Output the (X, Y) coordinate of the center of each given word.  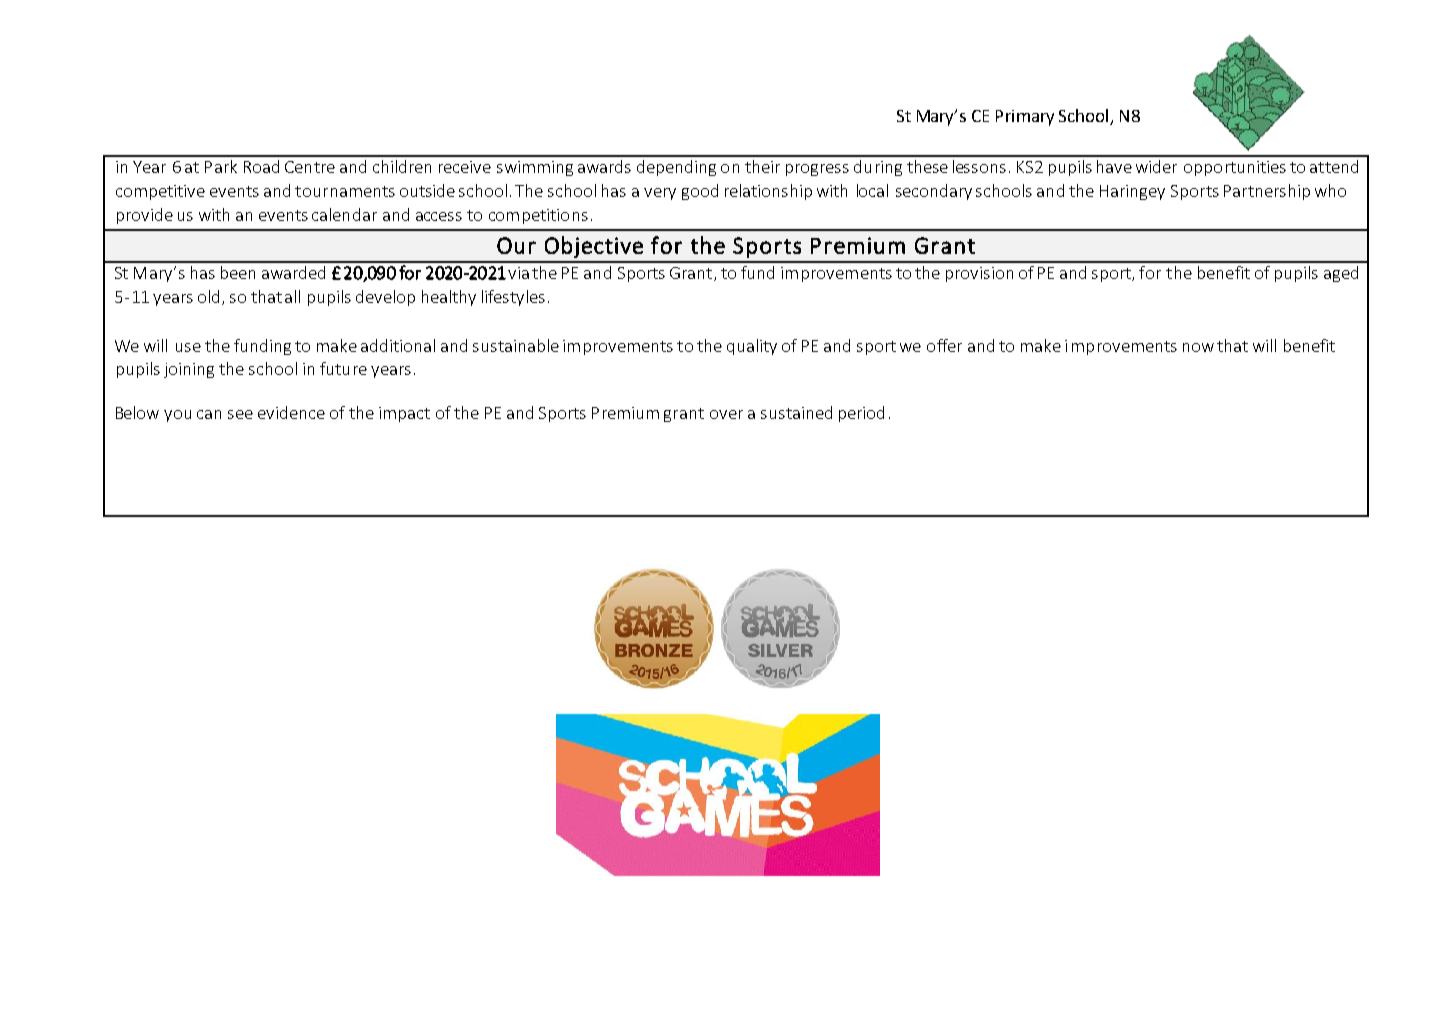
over (726, 414)
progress (817, 170)
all (292, 296)
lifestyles (513, 298)
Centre (310, 167)
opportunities (1235, 168)
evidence (291, 412)
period (861, 414)
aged (1341, 274)
